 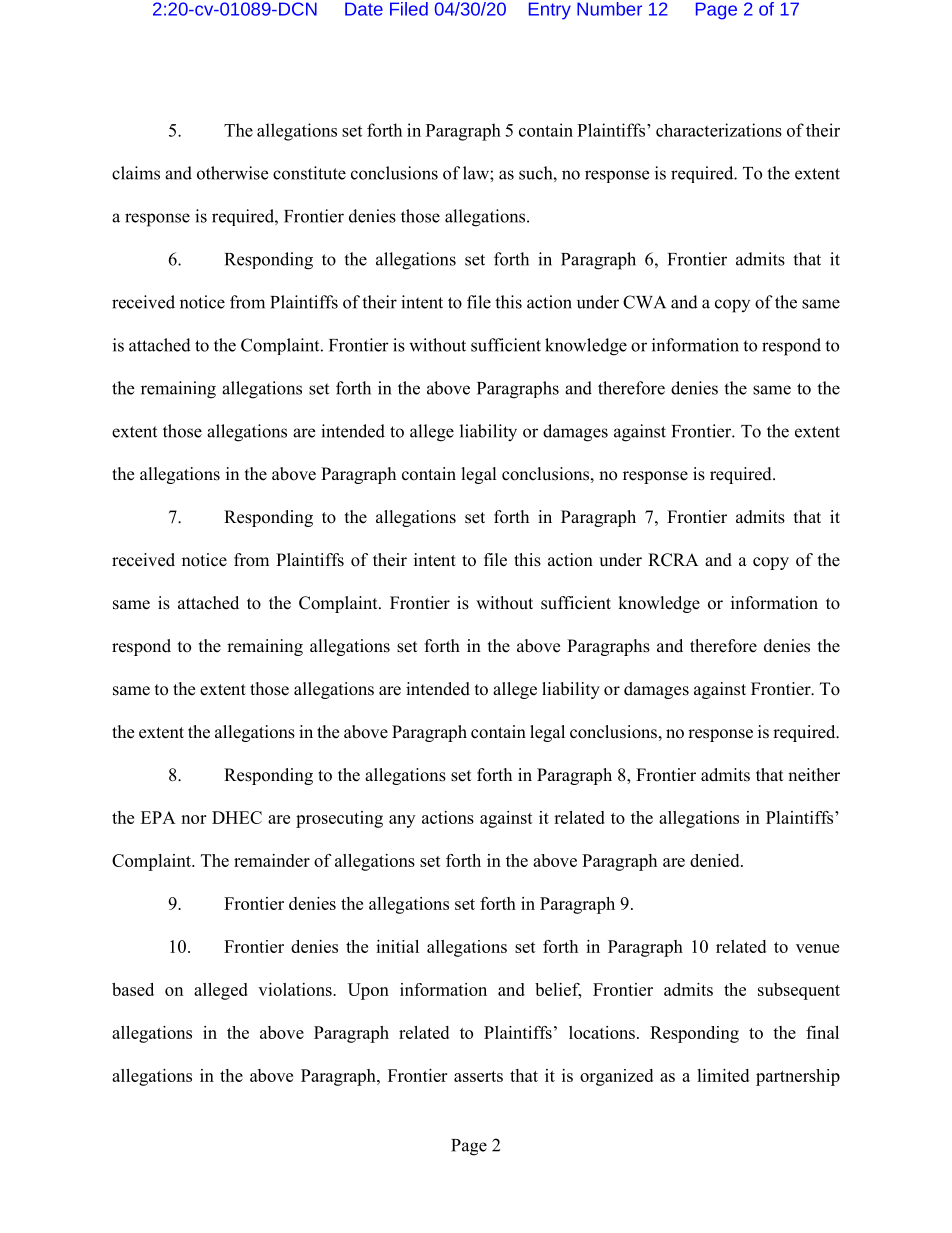 I want to click on Number, so click(x=609, y=9).
